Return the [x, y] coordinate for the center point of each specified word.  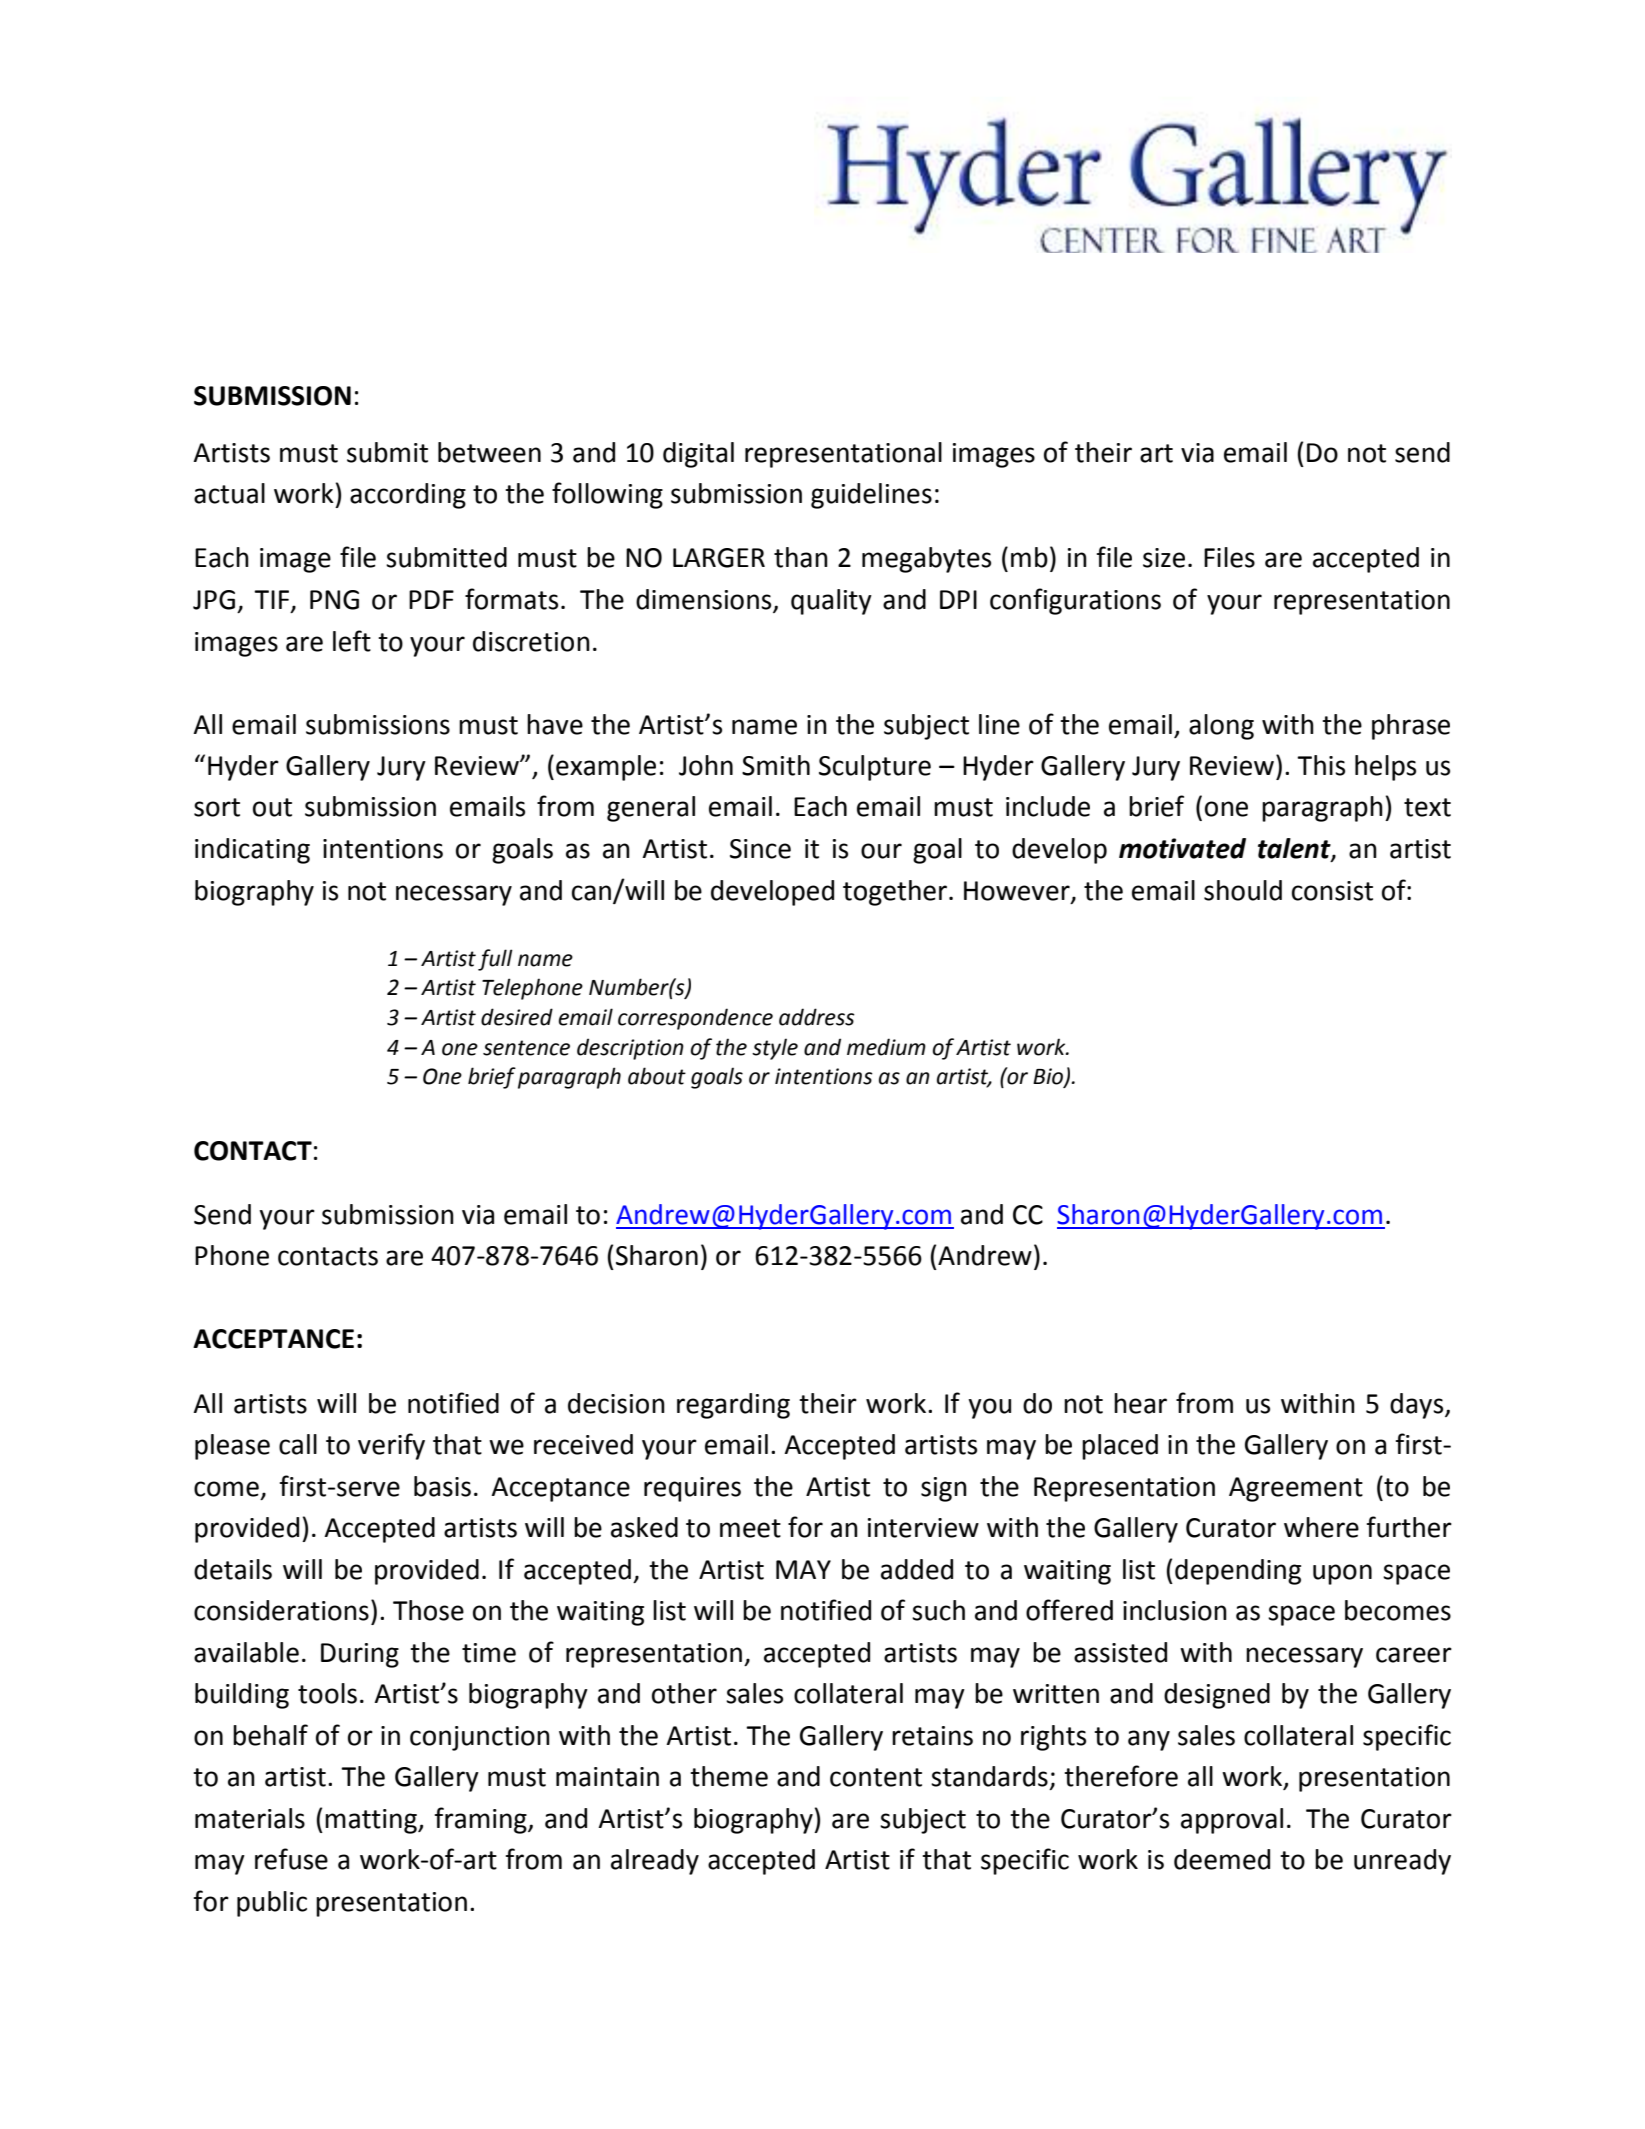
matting [372, 1821]
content [876, 1777]
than [801, 557]
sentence [526, 1048]
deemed [1222, 1859]
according [408, 496]
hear [1140, 1403]
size [1164, 558]
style [775, 1049]
